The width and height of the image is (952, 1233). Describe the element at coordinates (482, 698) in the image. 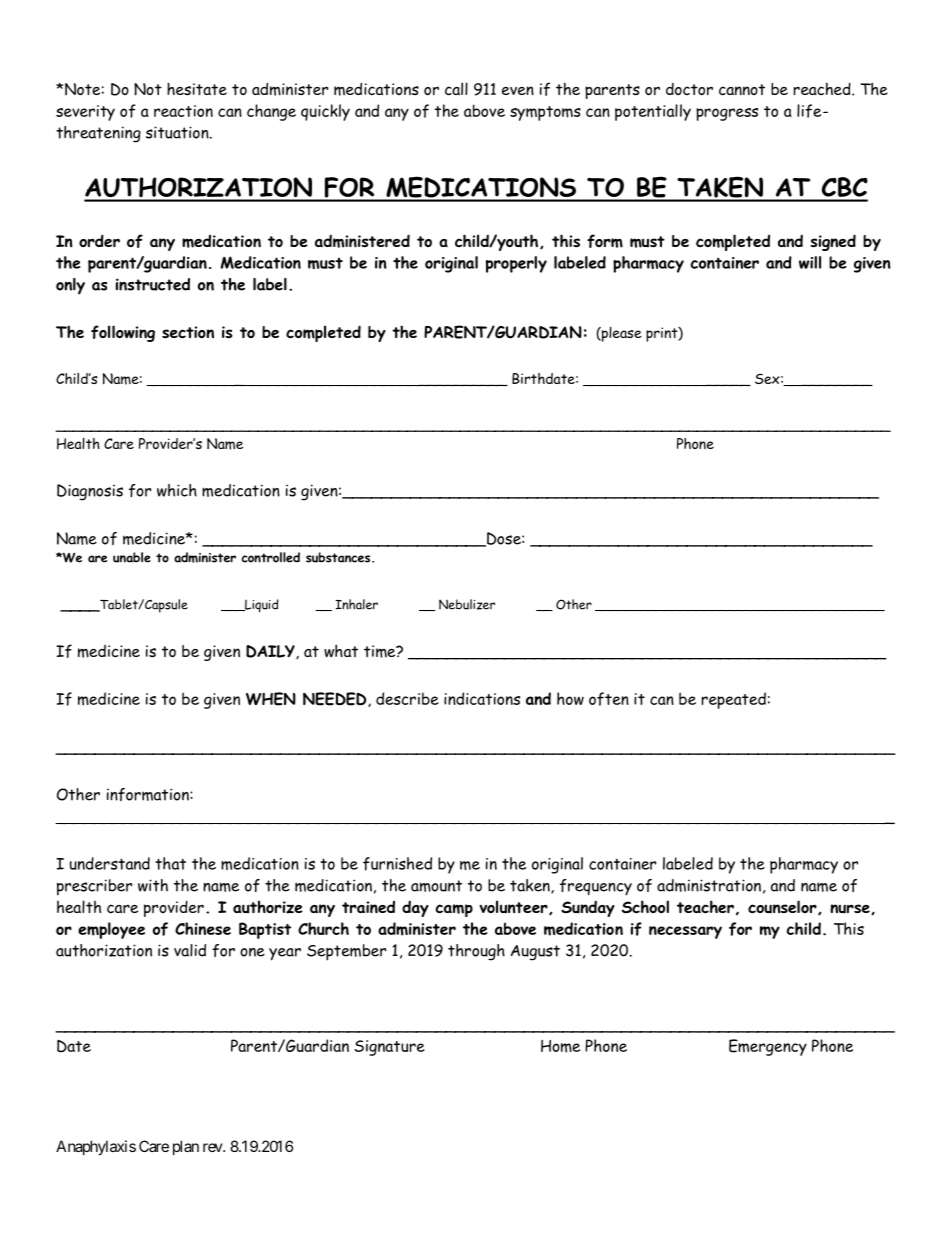

I see `indications` at that location.
